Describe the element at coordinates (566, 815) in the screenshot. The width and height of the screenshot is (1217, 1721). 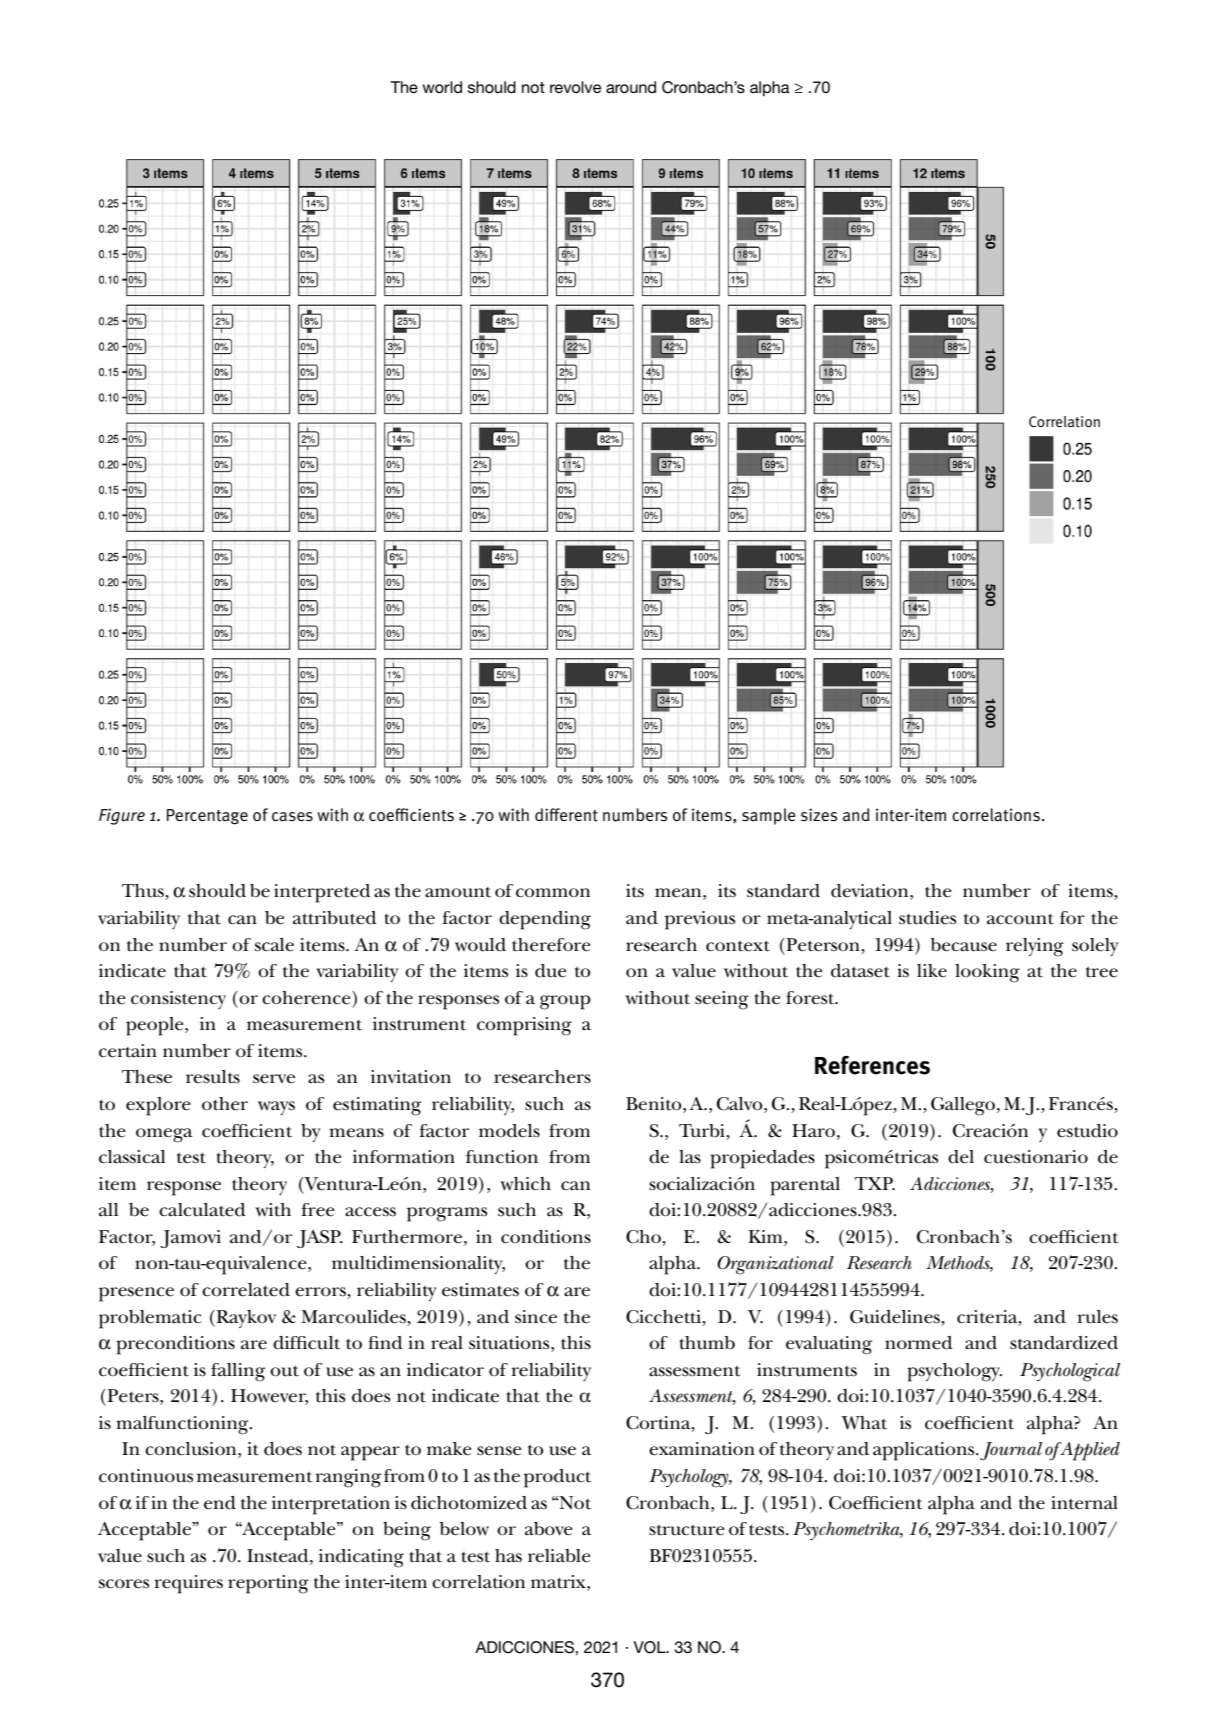
I see `different` at that location.
